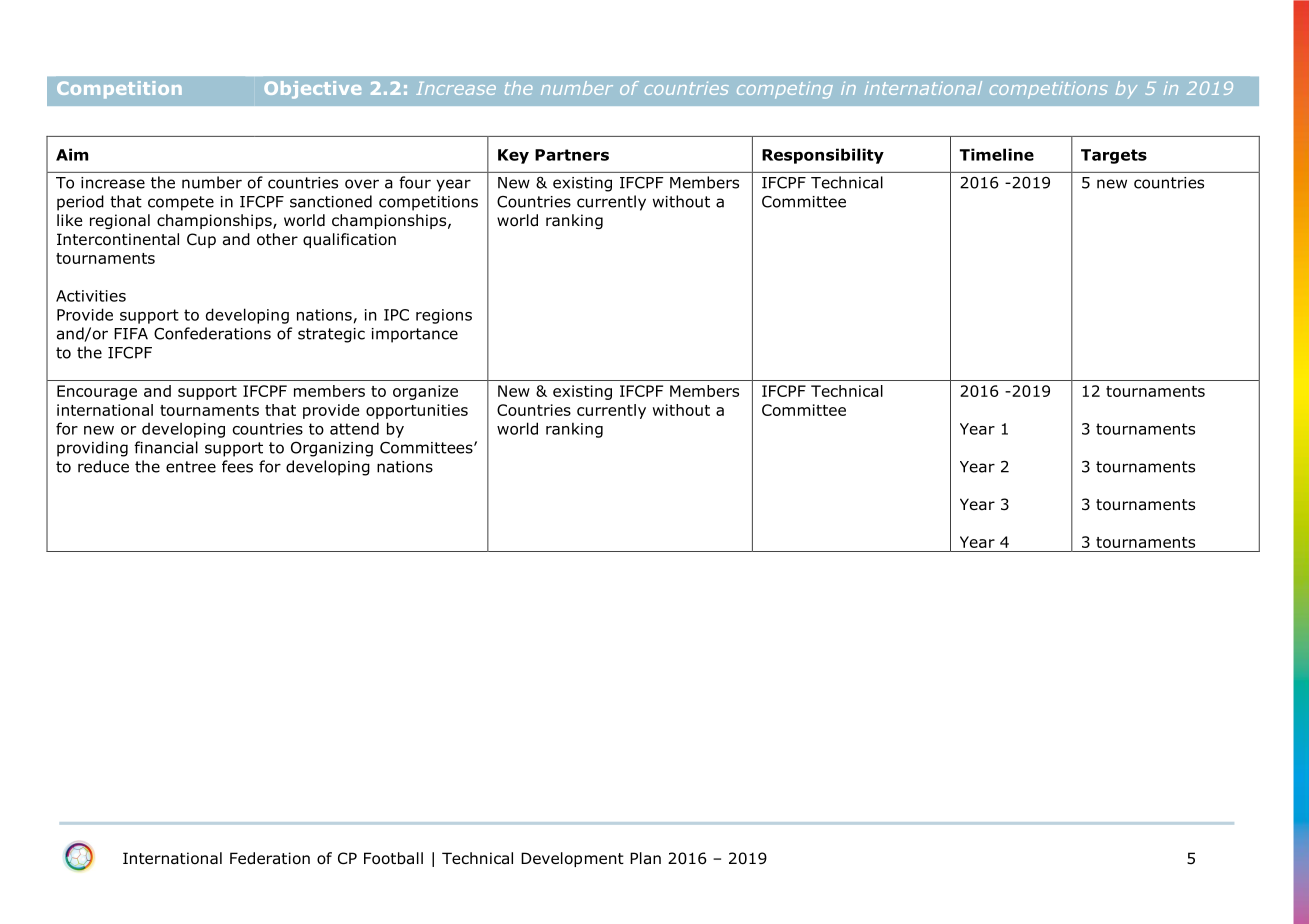  I want to click on Plan, so click(645, 858).
